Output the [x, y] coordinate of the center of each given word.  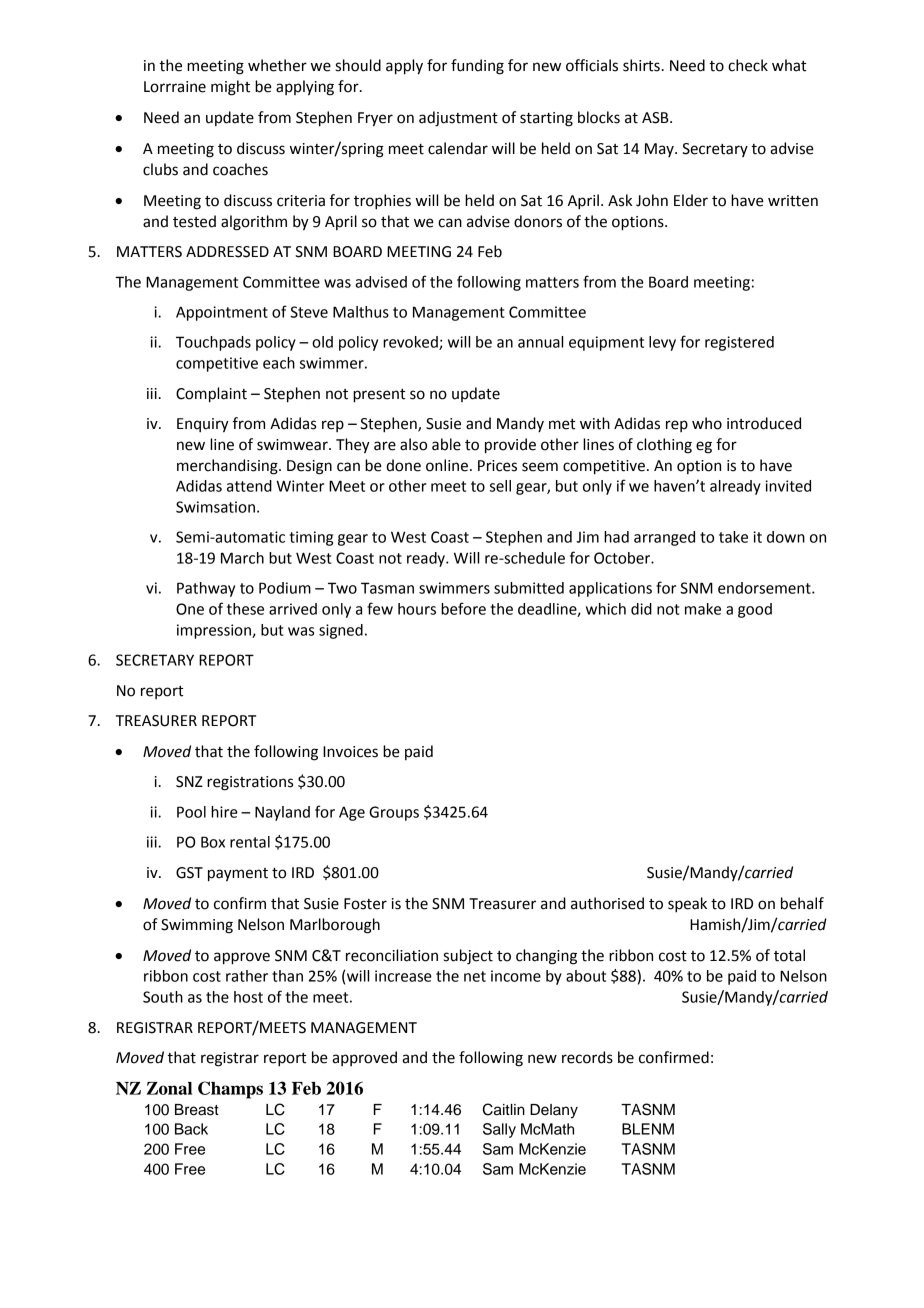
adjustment [458, 119]
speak [687, 905]
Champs [230, 1090]
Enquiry [203, 425]
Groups [394, 813]
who [707, 423]
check [748, 65]
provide [510, 446]
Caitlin [504, 1109]
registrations [250, 783]
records [587, 1057]
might [230, 88]
